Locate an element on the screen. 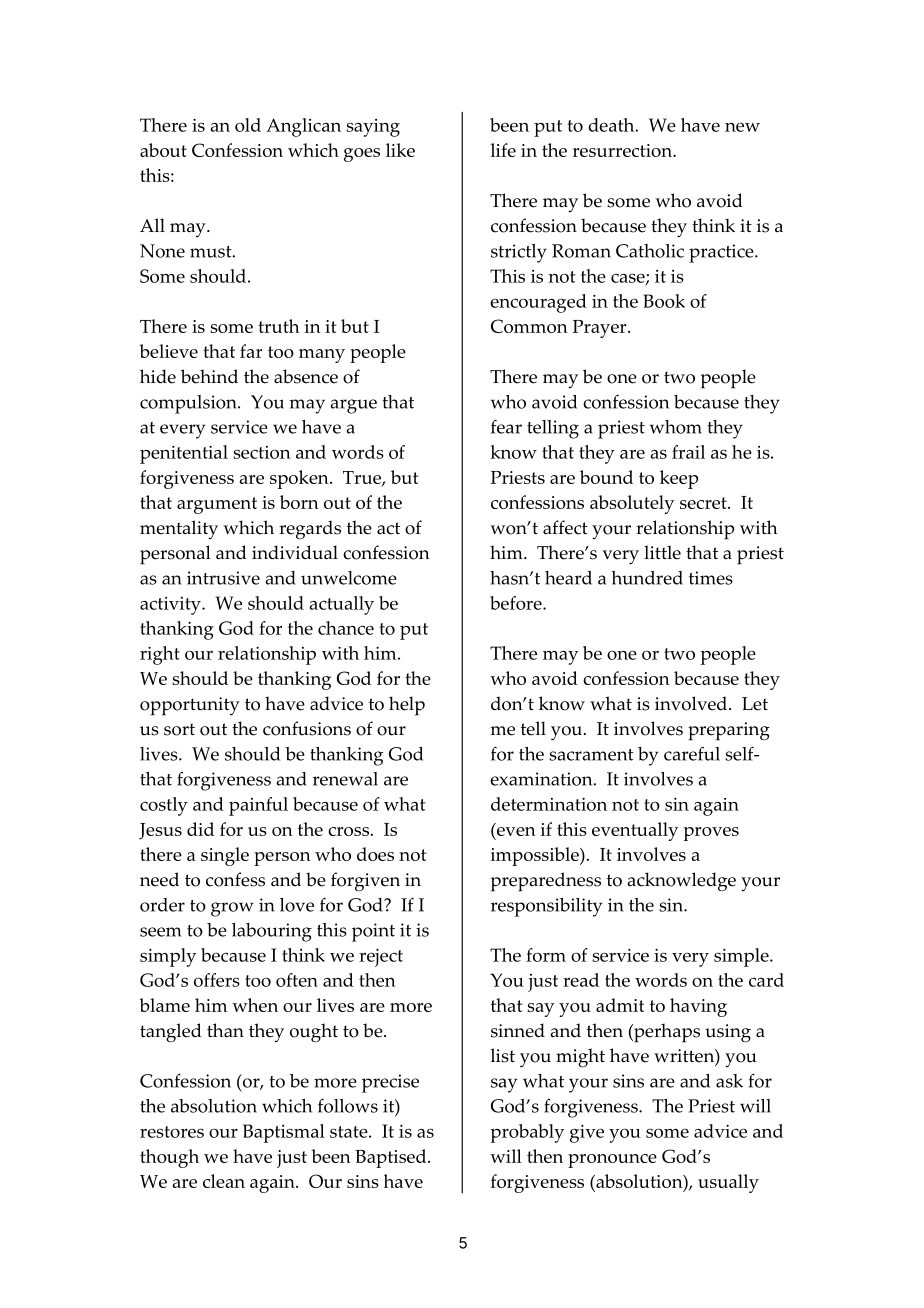  involved is located at coordinates (692, 703).
